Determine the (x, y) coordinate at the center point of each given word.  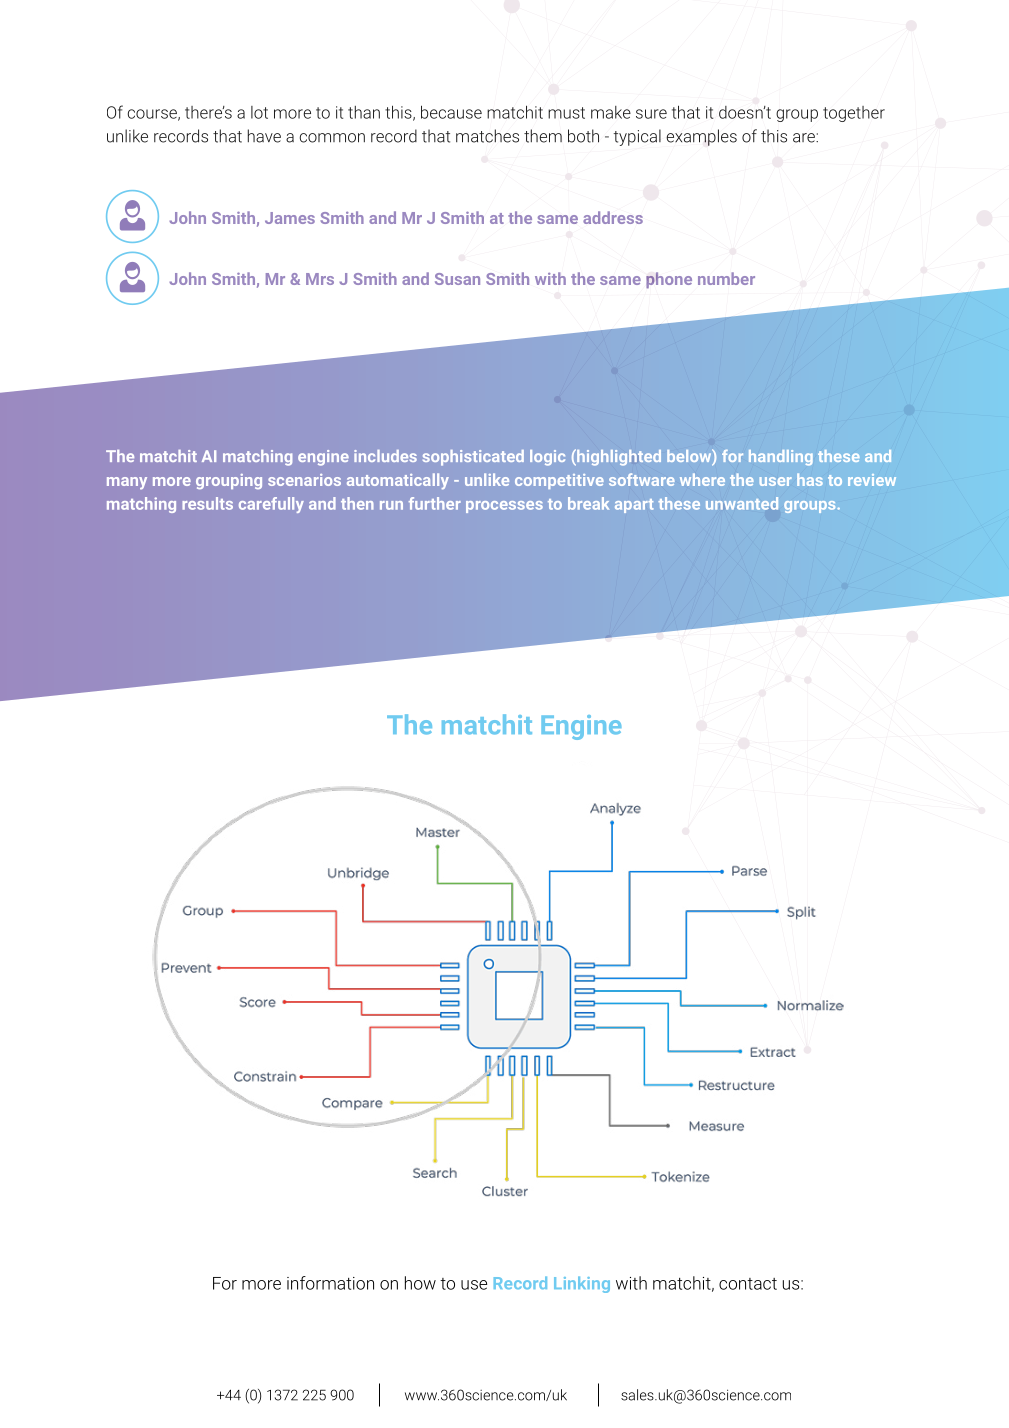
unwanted (742, 503)
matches (487, 136)
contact (748, 1284)
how (420, 1283)
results (207, 503)
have (264, 136)
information (330, 1283)
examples (701, 137)
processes (504, 507)
